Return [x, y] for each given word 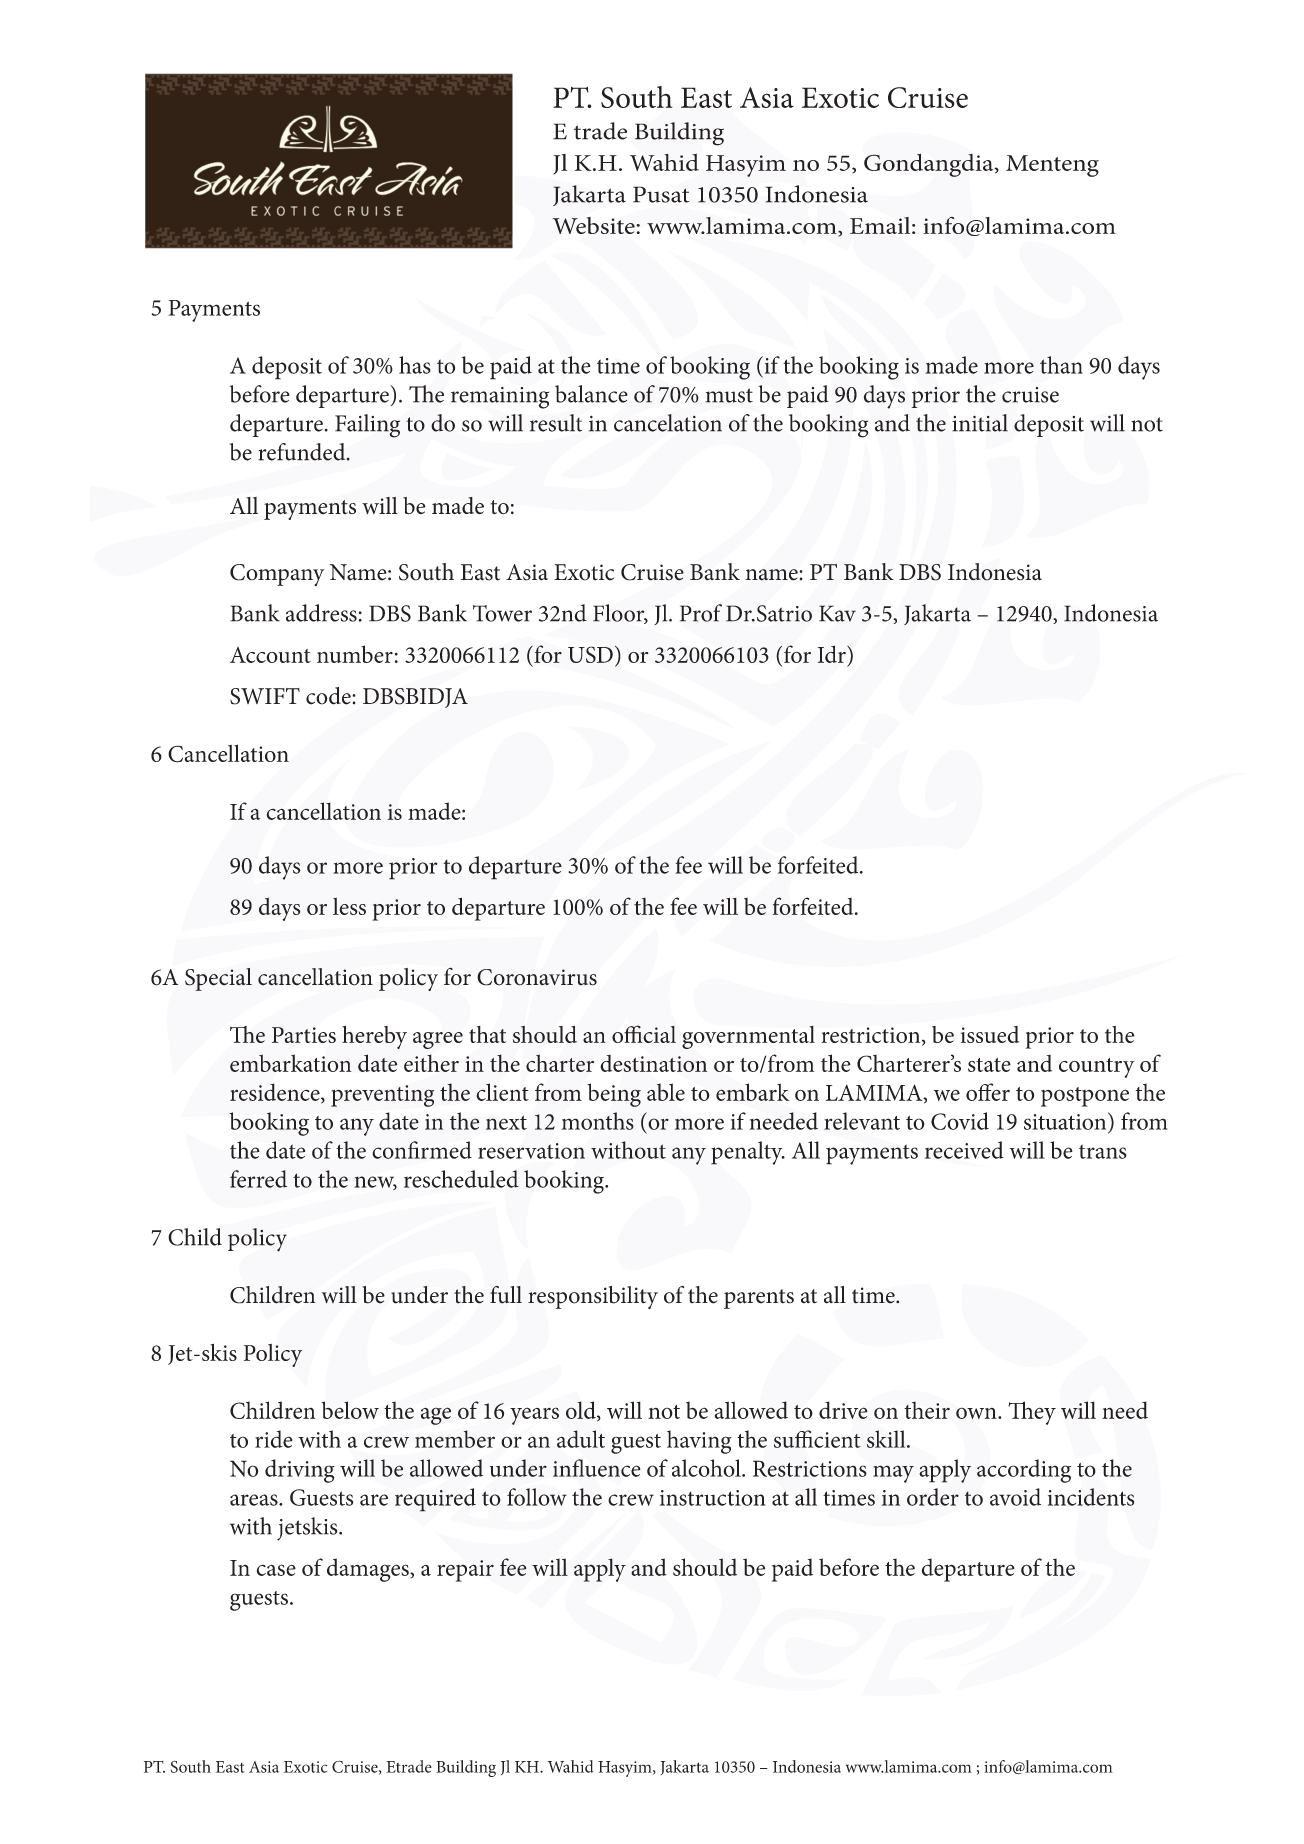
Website [595, 225]
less [349, 906]
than [1061, 365]
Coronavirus [537, 977]
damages [369, 1570]
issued [990, 1034]
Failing [367, 426]
